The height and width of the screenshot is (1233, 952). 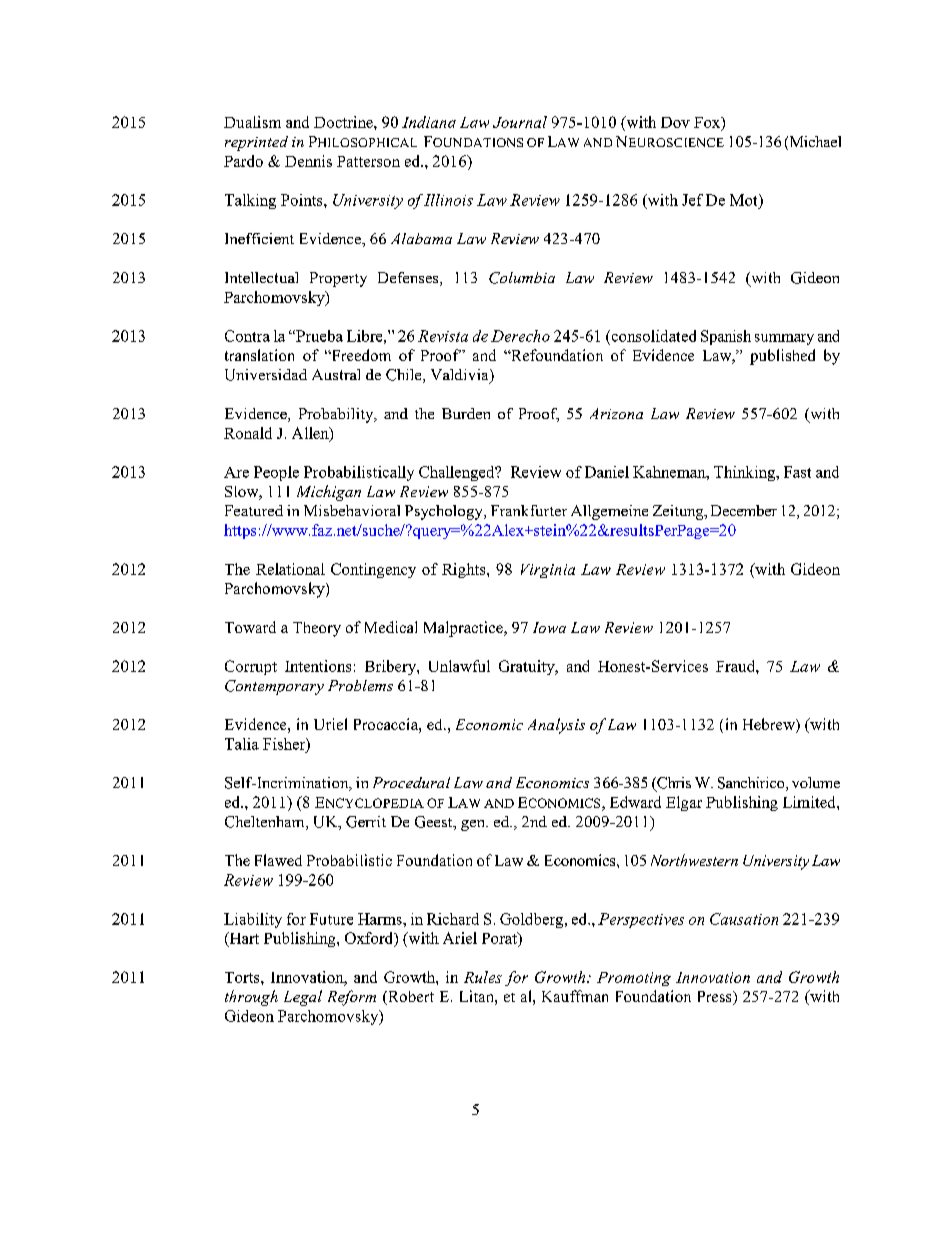 What do you see at coordinates (548, 571) in the screenshot?
I see `Virginia` at bounding box center [548, 571].
